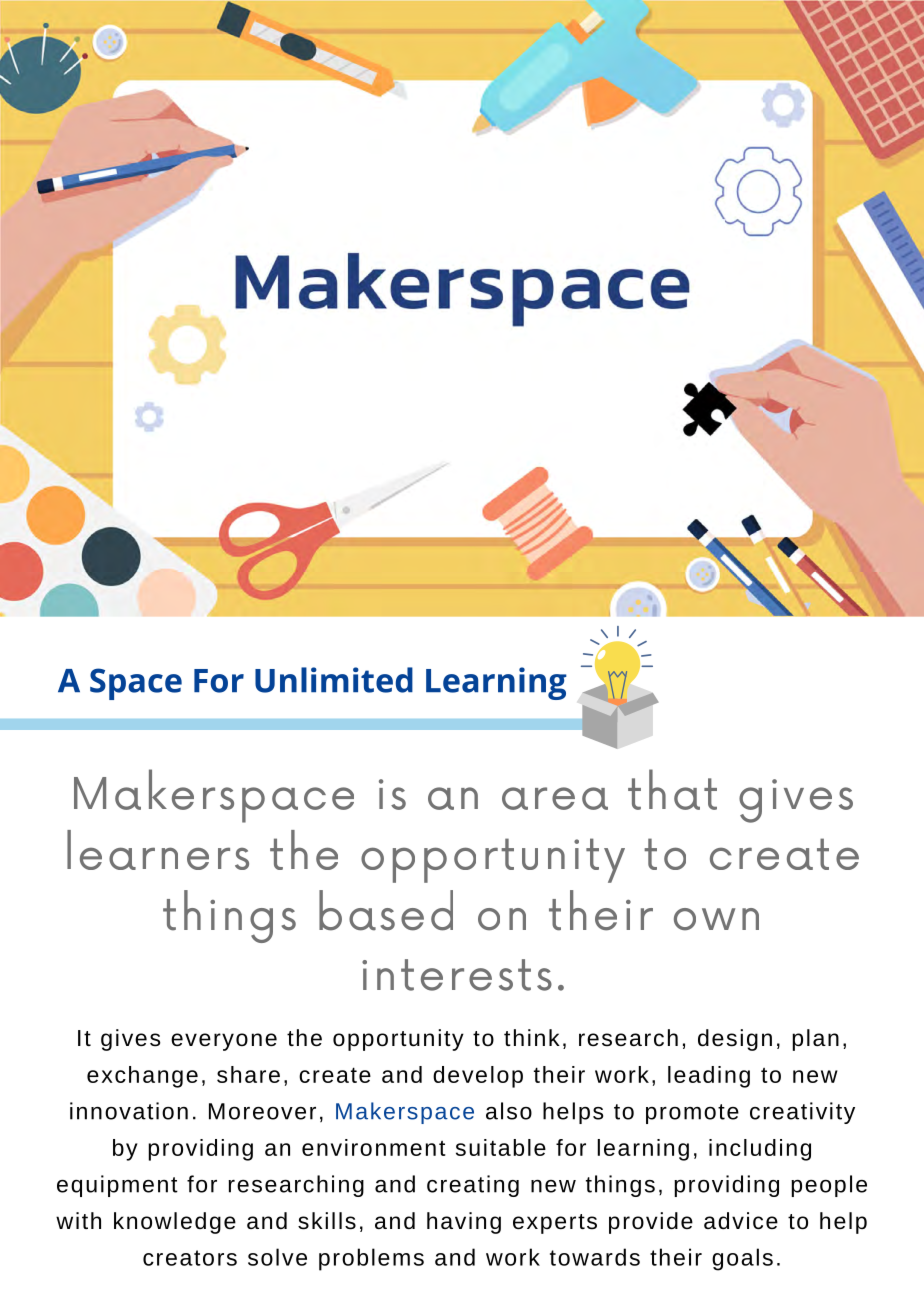  What do you see at coordinates (672, 789) in the page?
I see `that` at bounding box center [672, 789].
